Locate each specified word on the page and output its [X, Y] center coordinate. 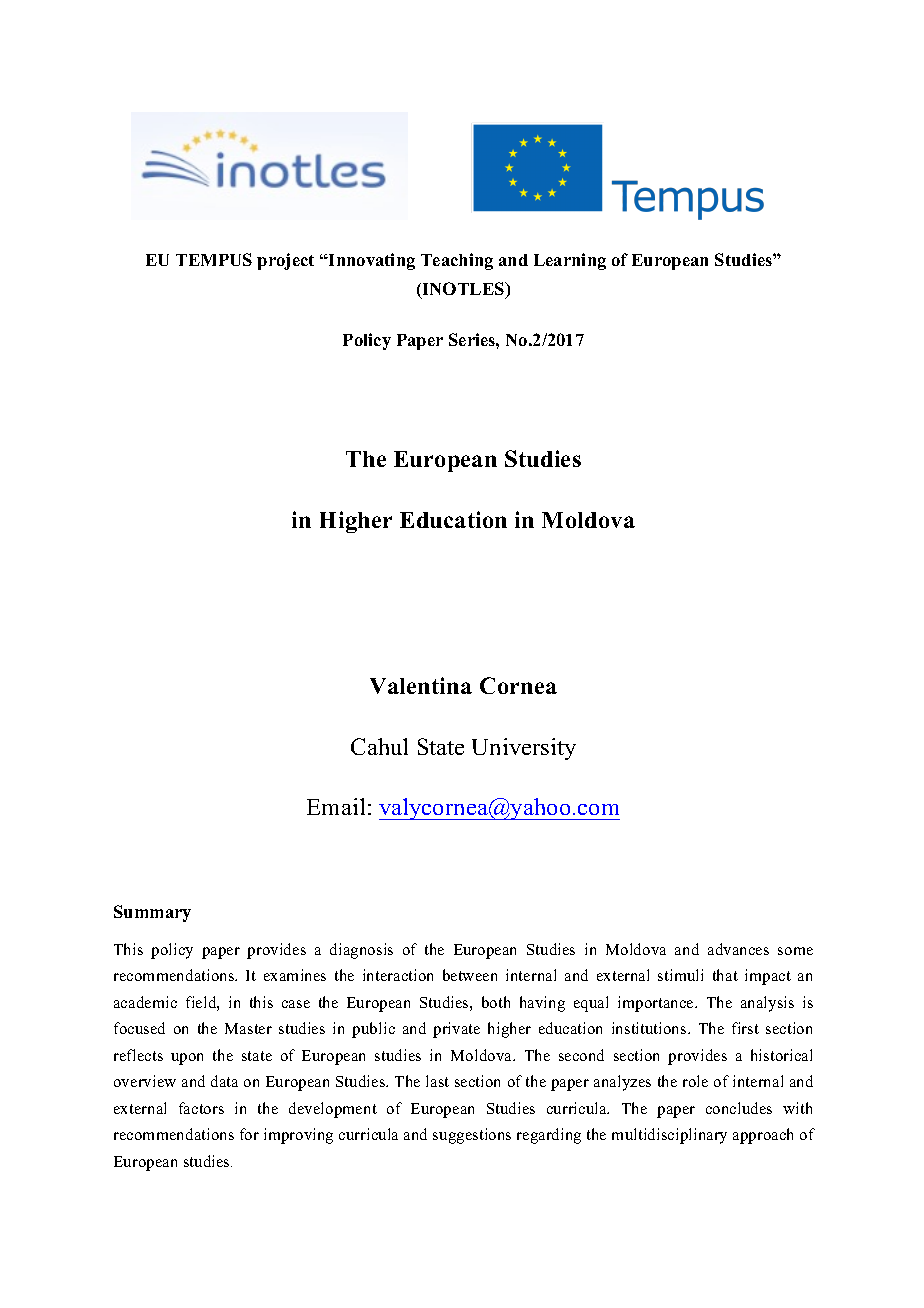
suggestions [472, 1136]
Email [336, 806]
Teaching [457, 261]
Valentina [421, 685]
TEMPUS [214, 259]
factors [201, 1108]
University [524, 749]
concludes [739, 1108]
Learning [570, 261]
